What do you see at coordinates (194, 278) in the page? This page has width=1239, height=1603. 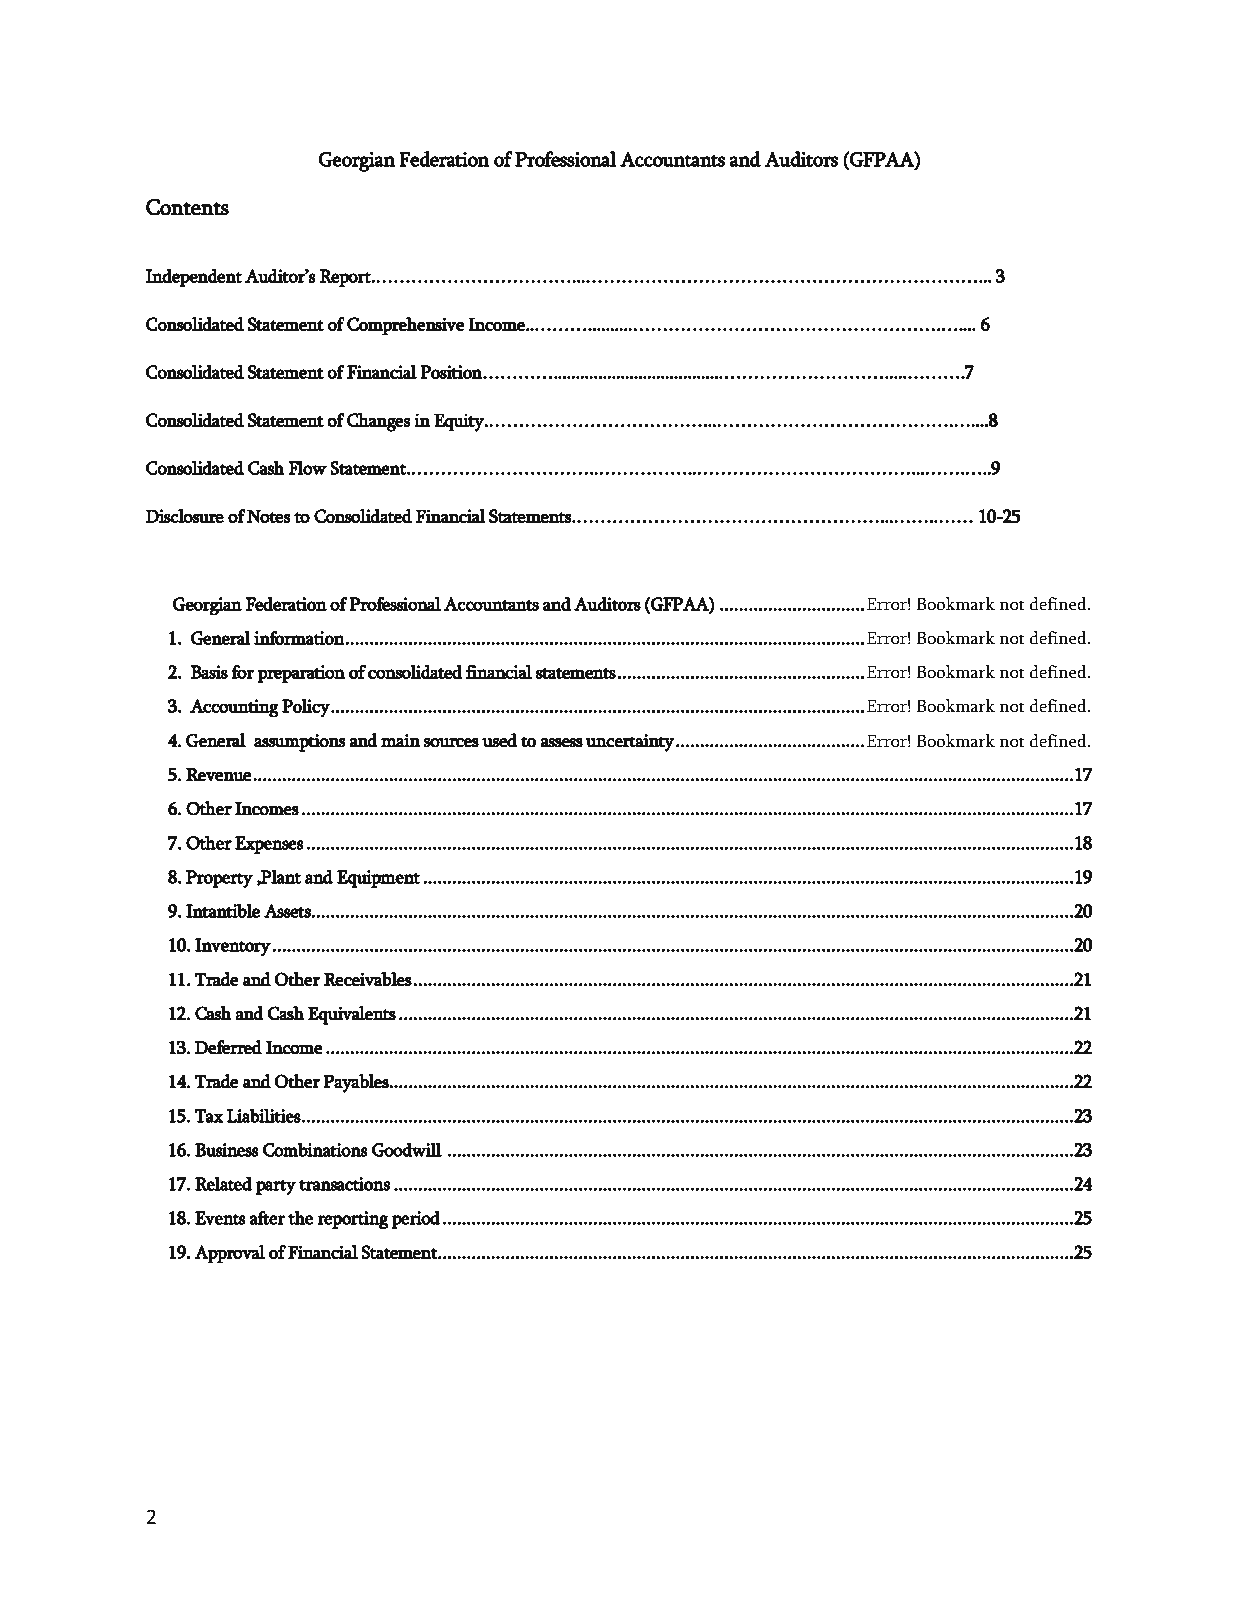 I see `Independent` at bounding box center [194, 278].
